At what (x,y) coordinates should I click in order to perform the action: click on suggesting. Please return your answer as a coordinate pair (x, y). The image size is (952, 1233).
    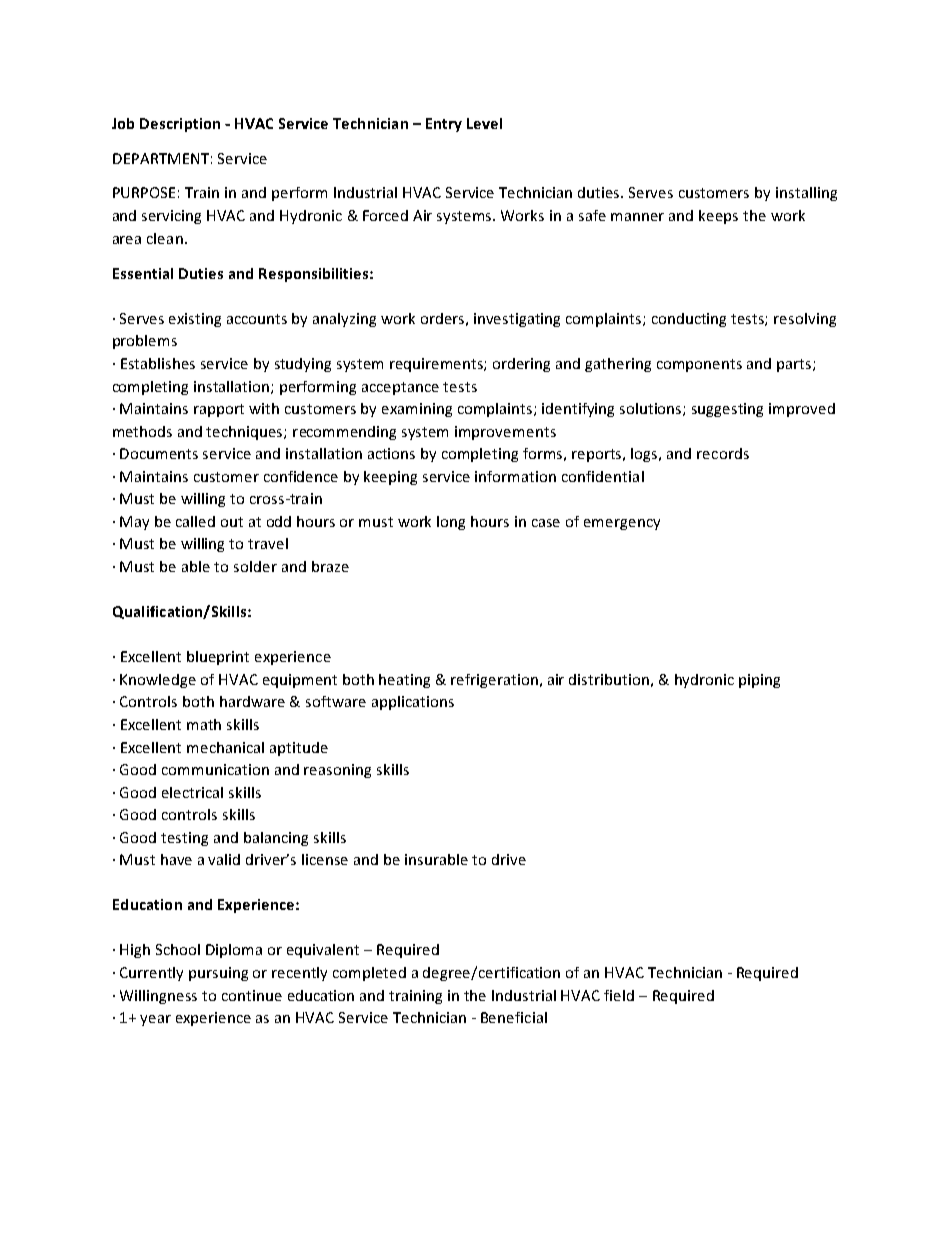
    Looking at the image, I should click on (727, 410).
